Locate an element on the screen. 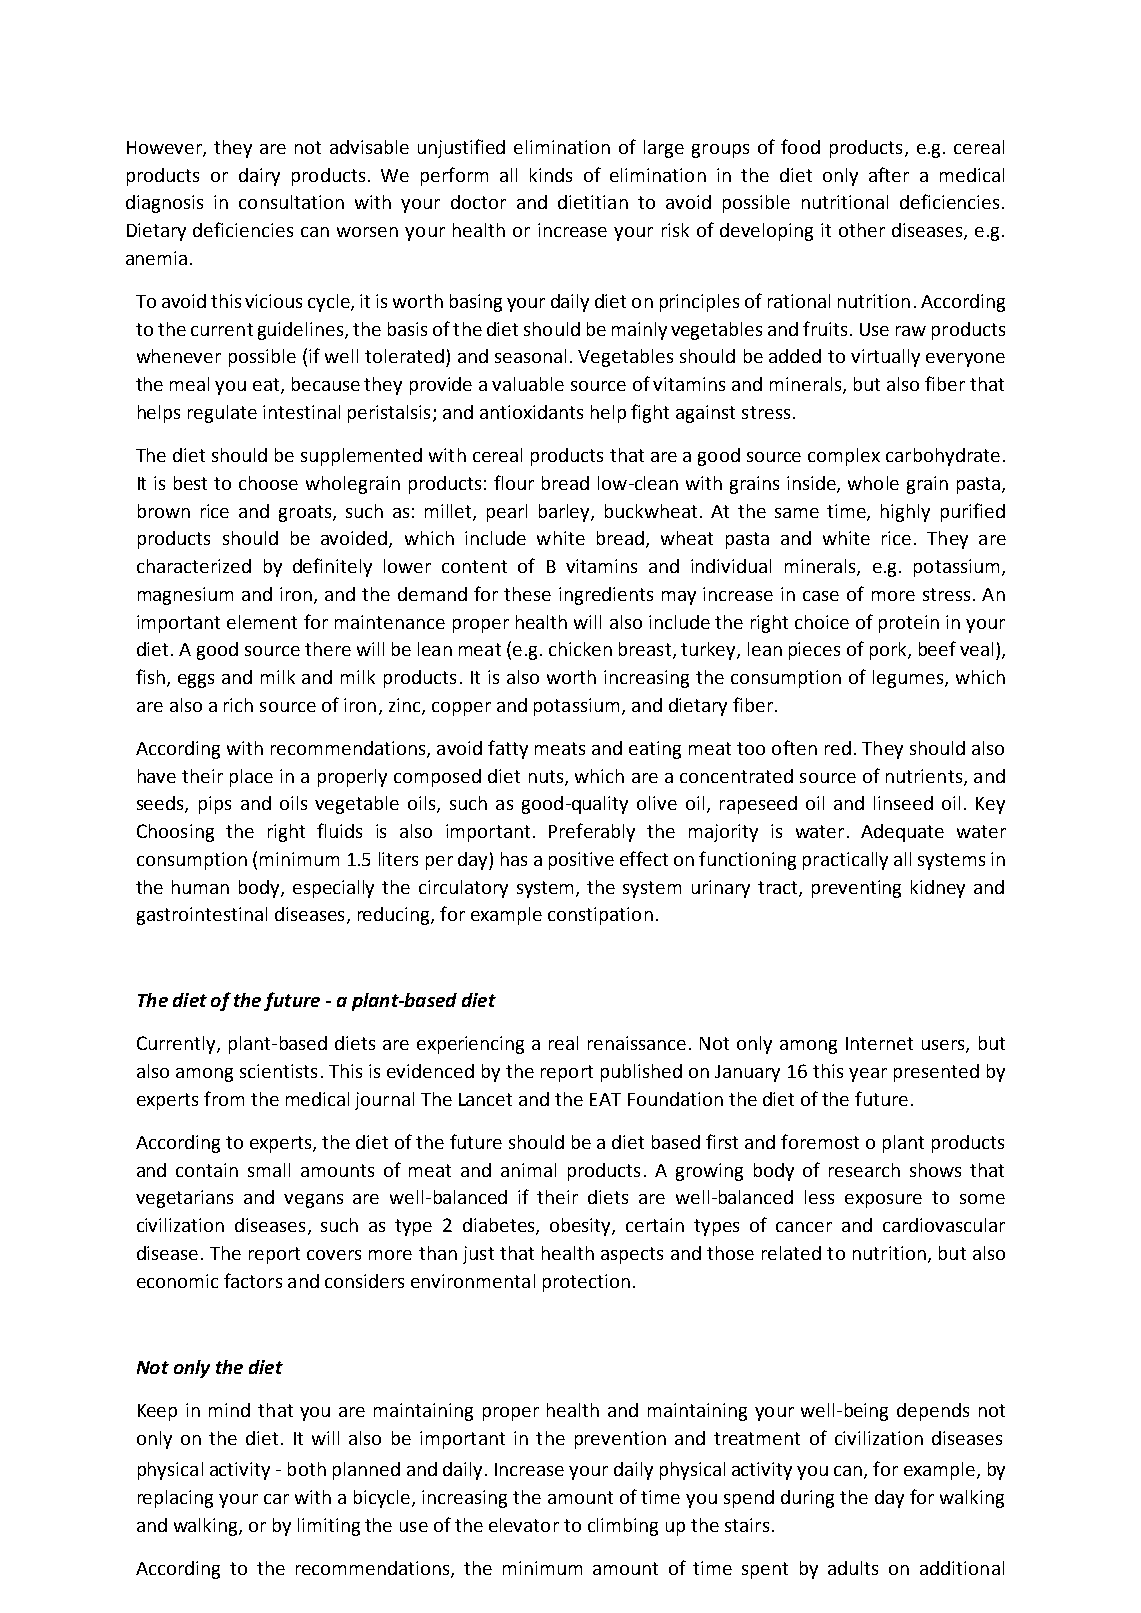 This screenshot has height=1613, width=1141. dairy is located at coordinates (259, 177).
